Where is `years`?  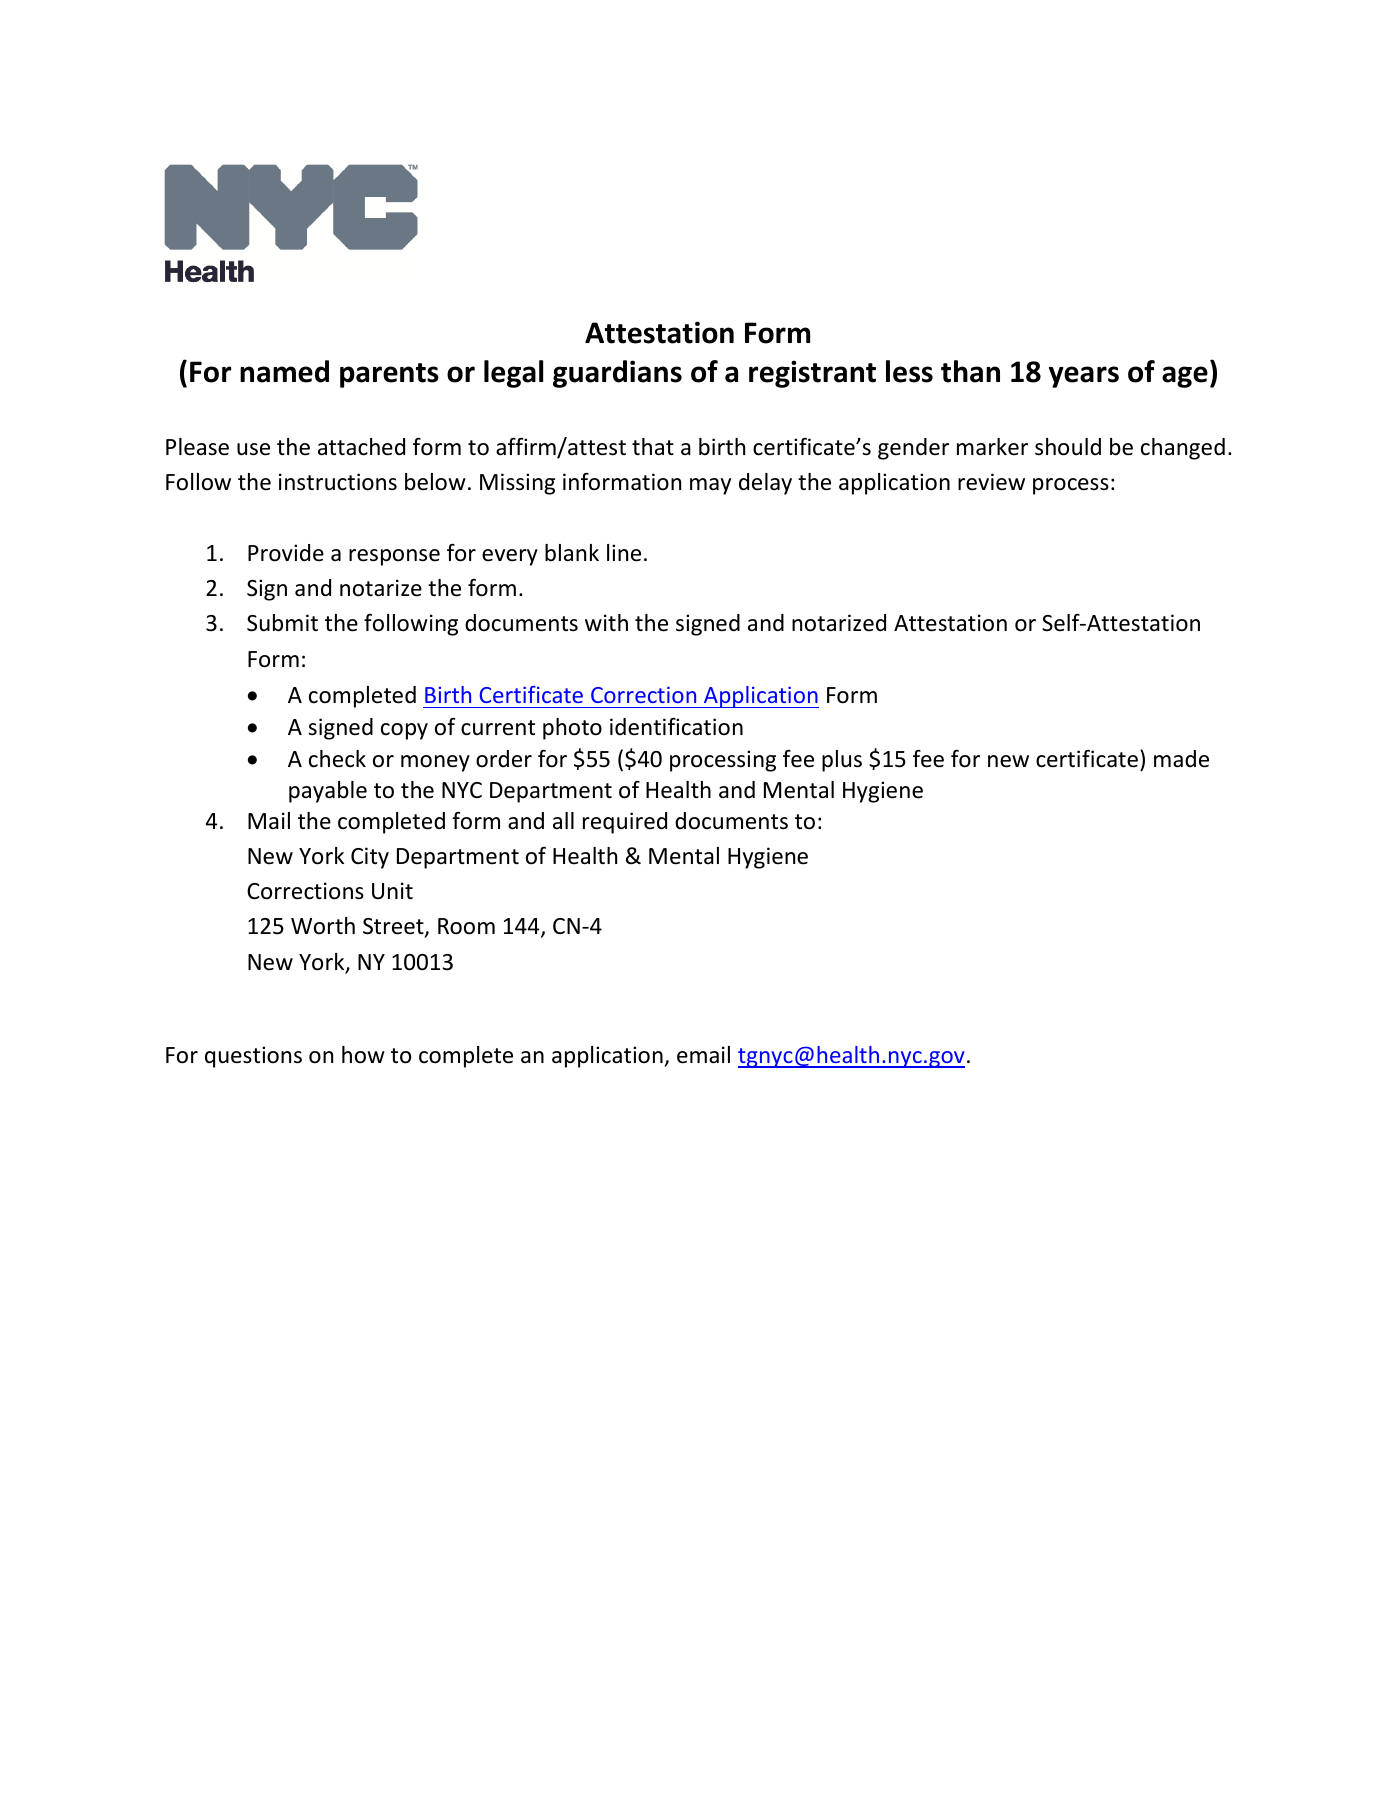 years is located at coordinates (1084, 377).
